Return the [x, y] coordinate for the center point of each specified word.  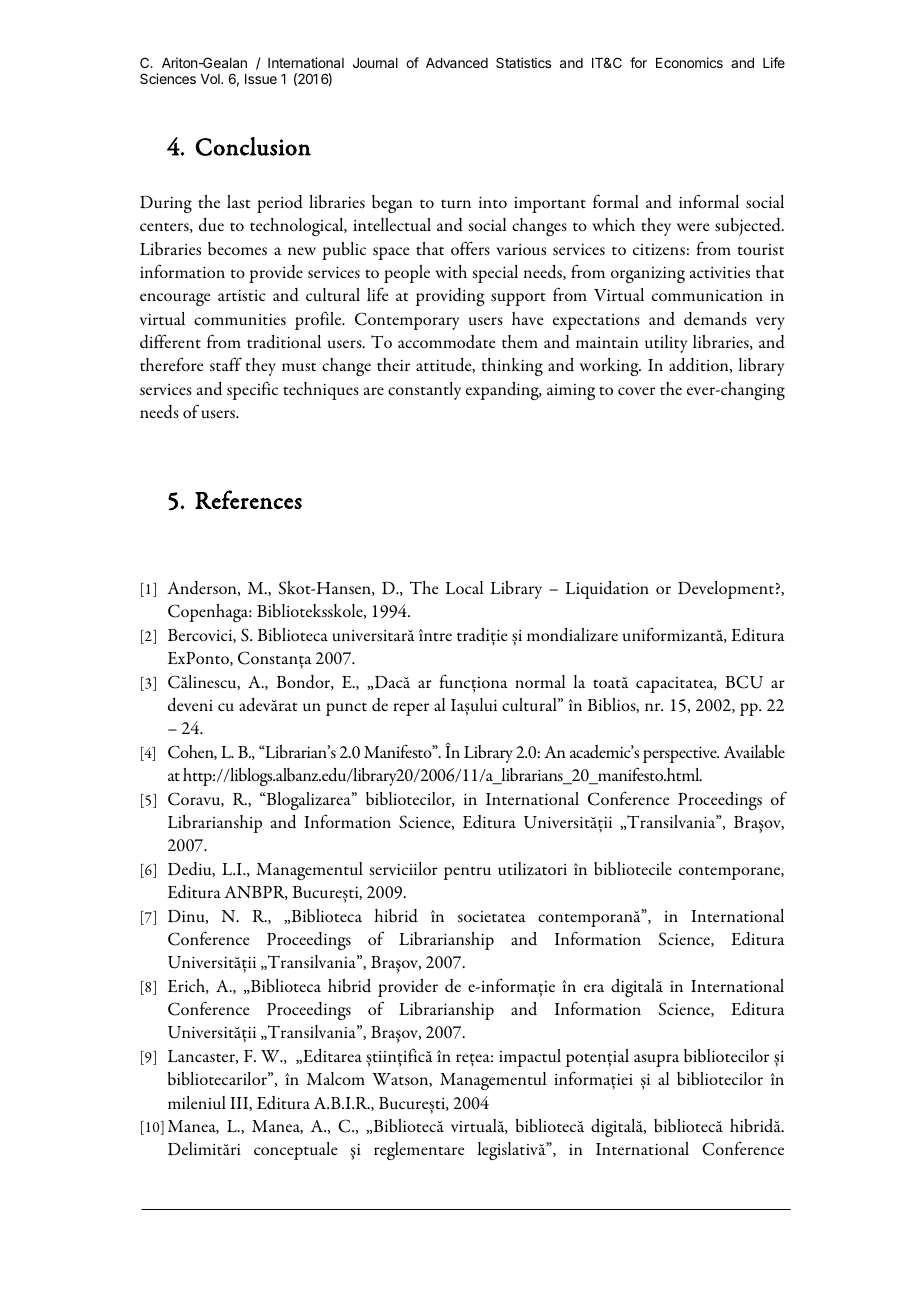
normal [540, 681]
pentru [467, 873]
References [248, 499]
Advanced [457, 63]
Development [726, 590]
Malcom [336, 1079]
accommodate [446, 342]
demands [715, 319]
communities [240, 319]
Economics [689, 62]
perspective [681, 754]
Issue [261, 79]
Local [464, 587]
